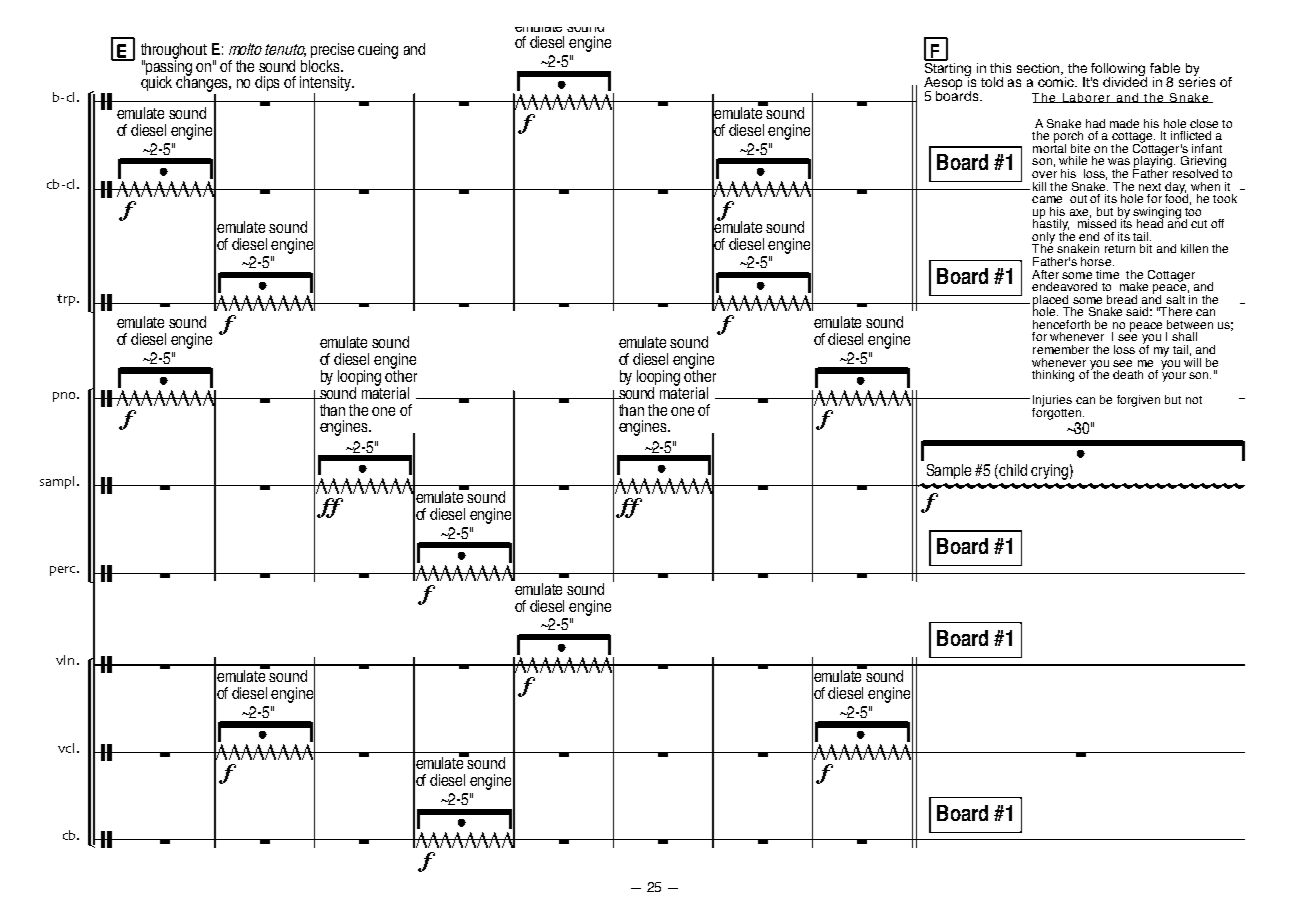  What do you see at coordinates (66, 748) in the screenshot?
I see `vcl` at bounding box center [66, 748].
